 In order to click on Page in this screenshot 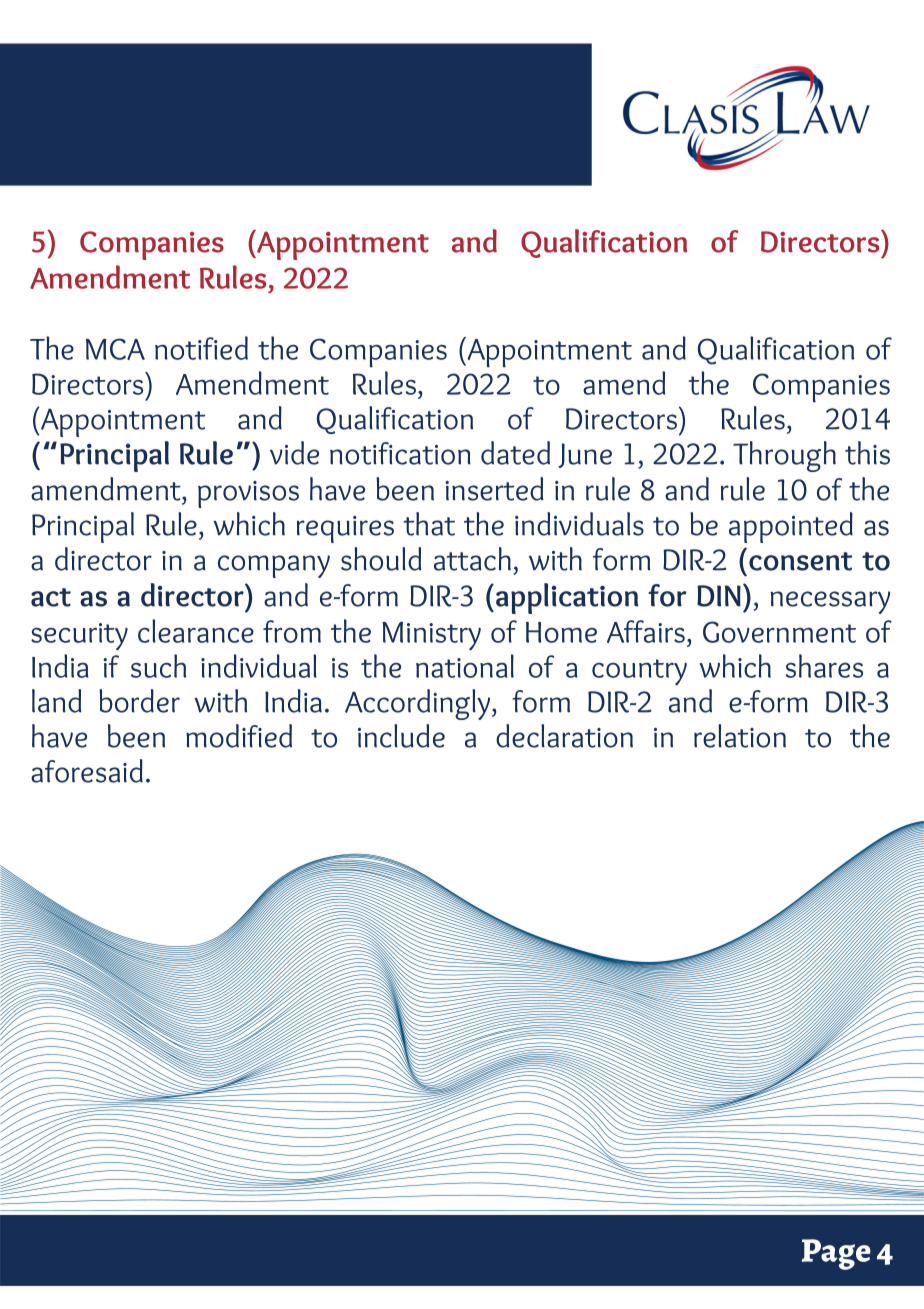, I will do `click(836, 1254)`.
